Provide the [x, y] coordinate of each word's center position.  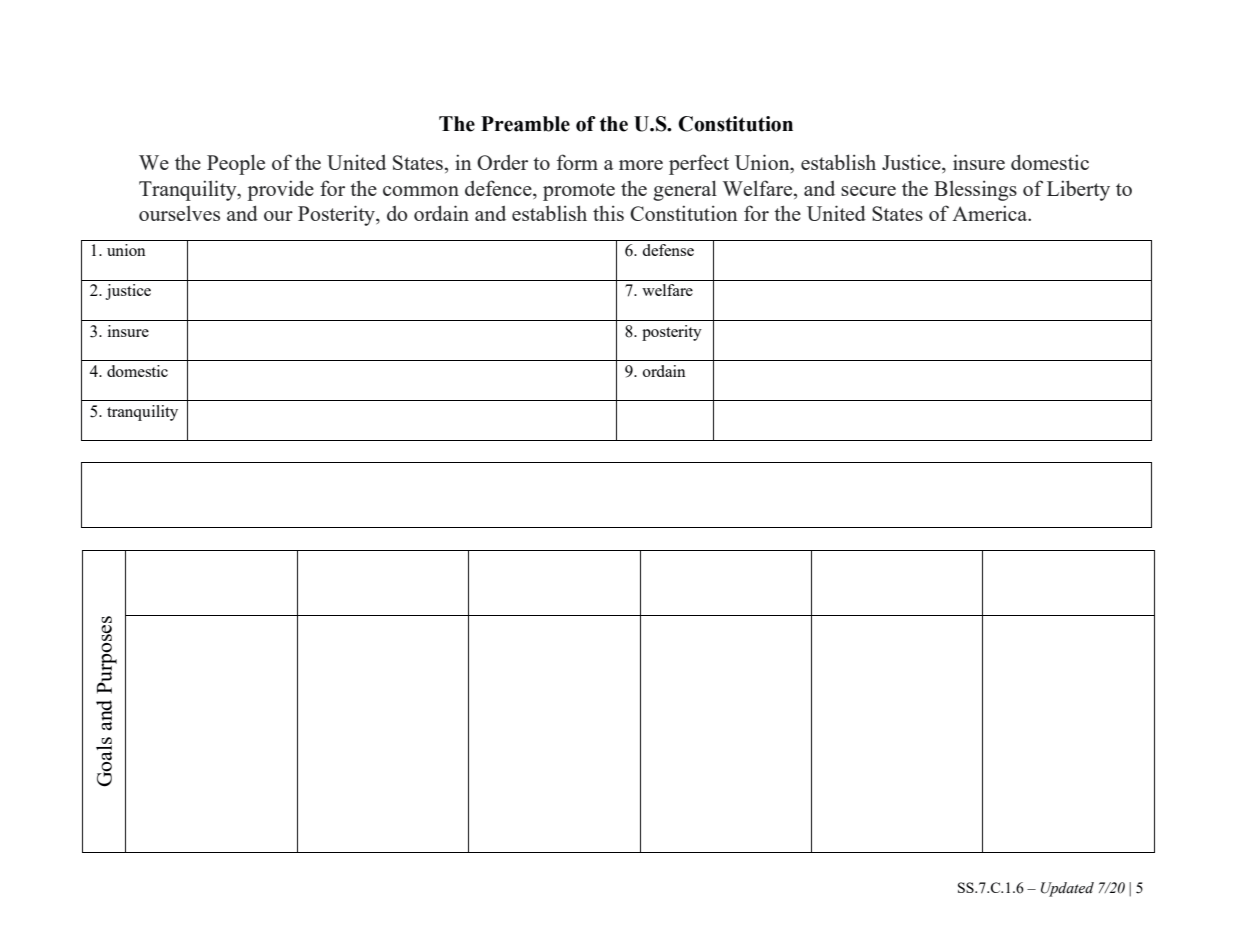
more [641, 165]
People [236, 164]
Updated [1067, 889]
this [608, 213]
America [991, 213]
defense [668, 250]
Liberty [1078, 190]
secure [868, 191]
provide [281, 190]
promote [579, 192]
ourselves [179, 213]
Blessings [975, 190]
